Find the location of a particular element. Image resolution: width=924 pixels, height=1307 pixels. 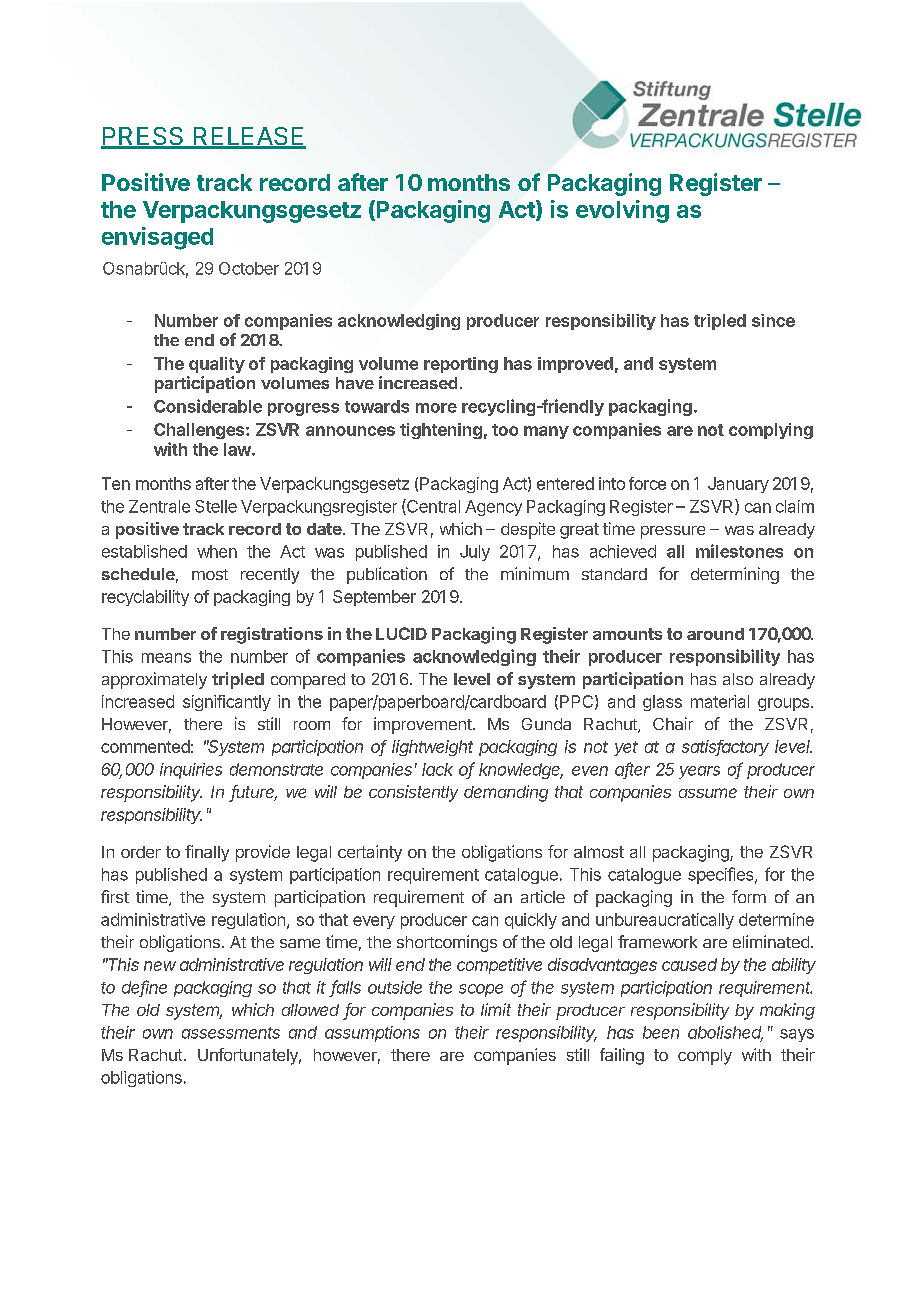

limit is located at coordinates (496, 1009).
